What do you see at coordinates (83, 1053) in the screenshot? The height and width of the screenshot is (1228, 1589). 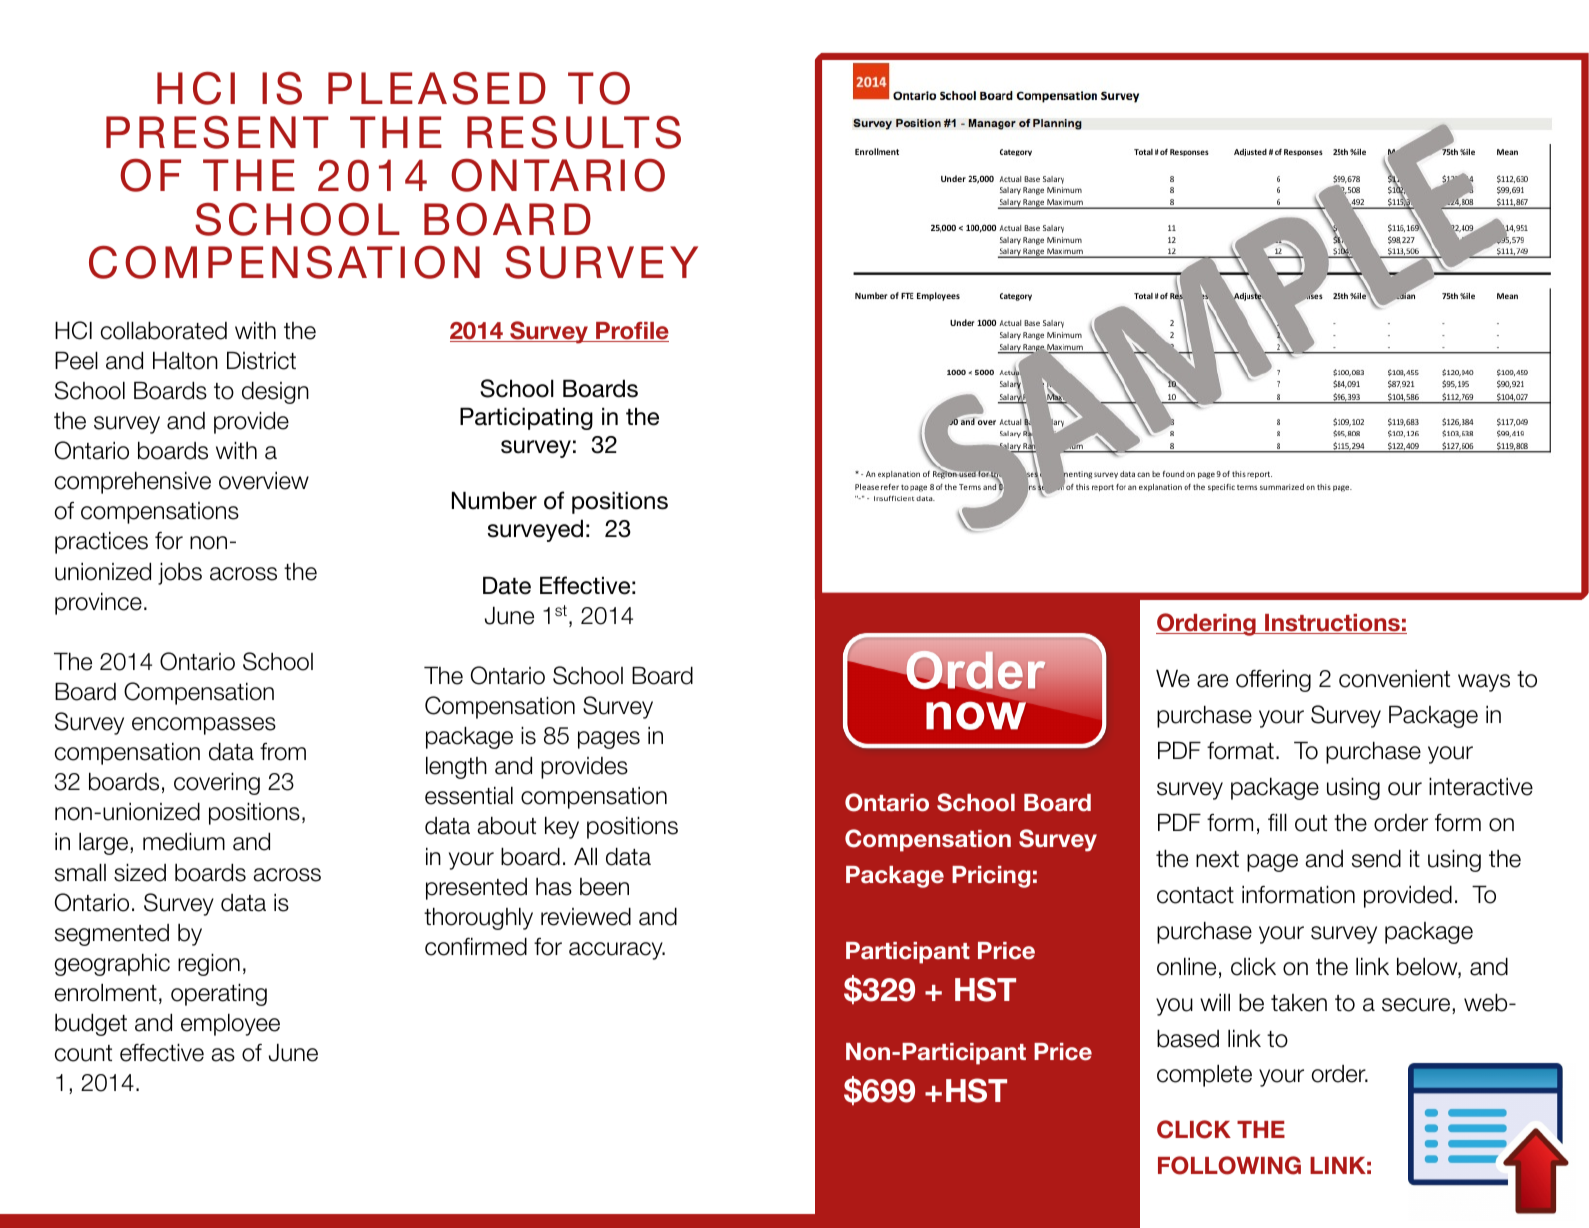 I see `count` at bounding box center [83, 1053].
